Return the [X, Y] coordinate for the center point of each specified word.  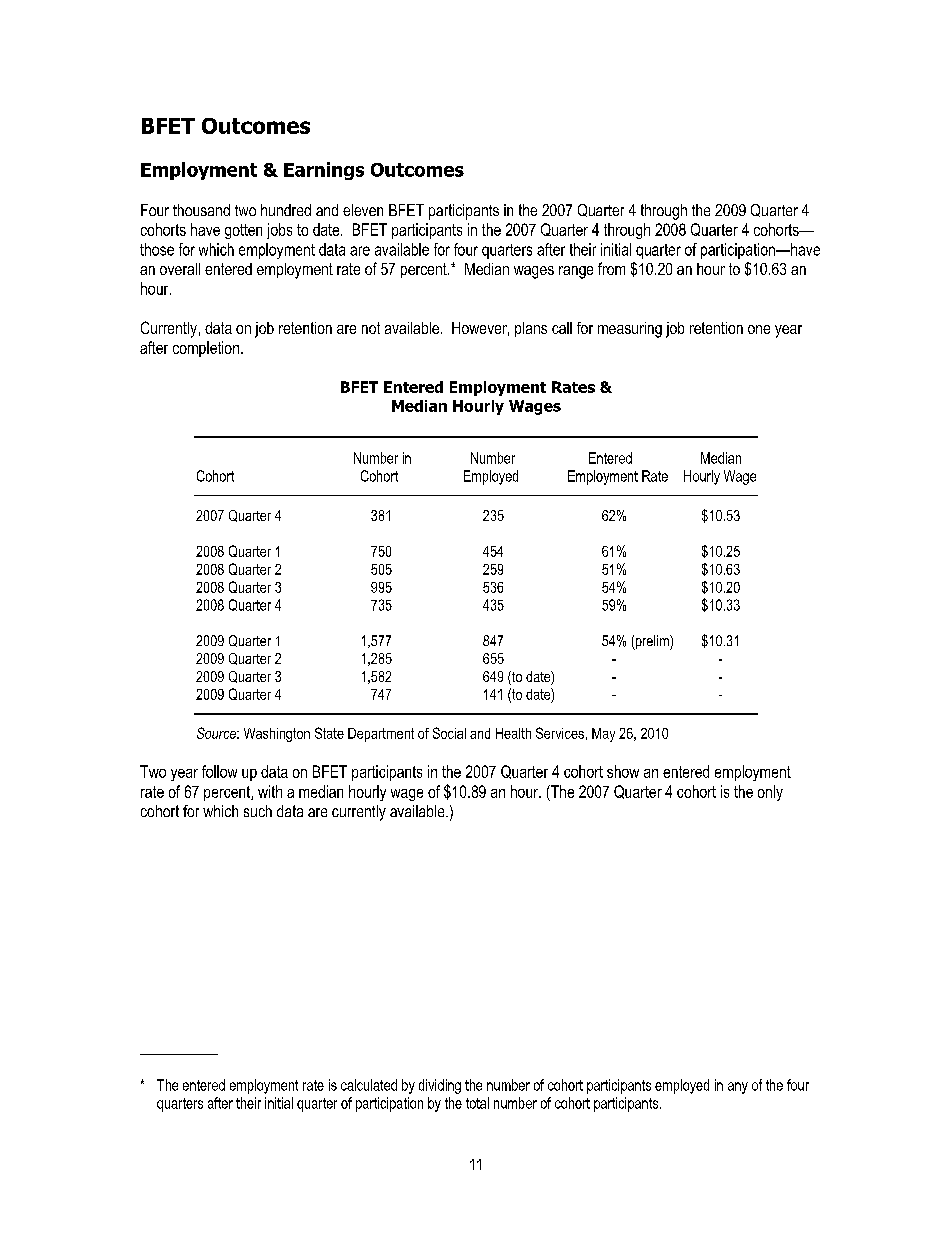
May [603, 735]
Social [449, 733]
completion [207, 349]
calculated [369, 1085]
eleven [363, 210]
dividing [440, 1086]
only [770, 793]
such [258, 811]
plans [531, 329]
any [738, 1088]
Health [513, 733]
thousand [201, 210]
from [611, 268]
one [759, 329]
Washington [277, 735]
